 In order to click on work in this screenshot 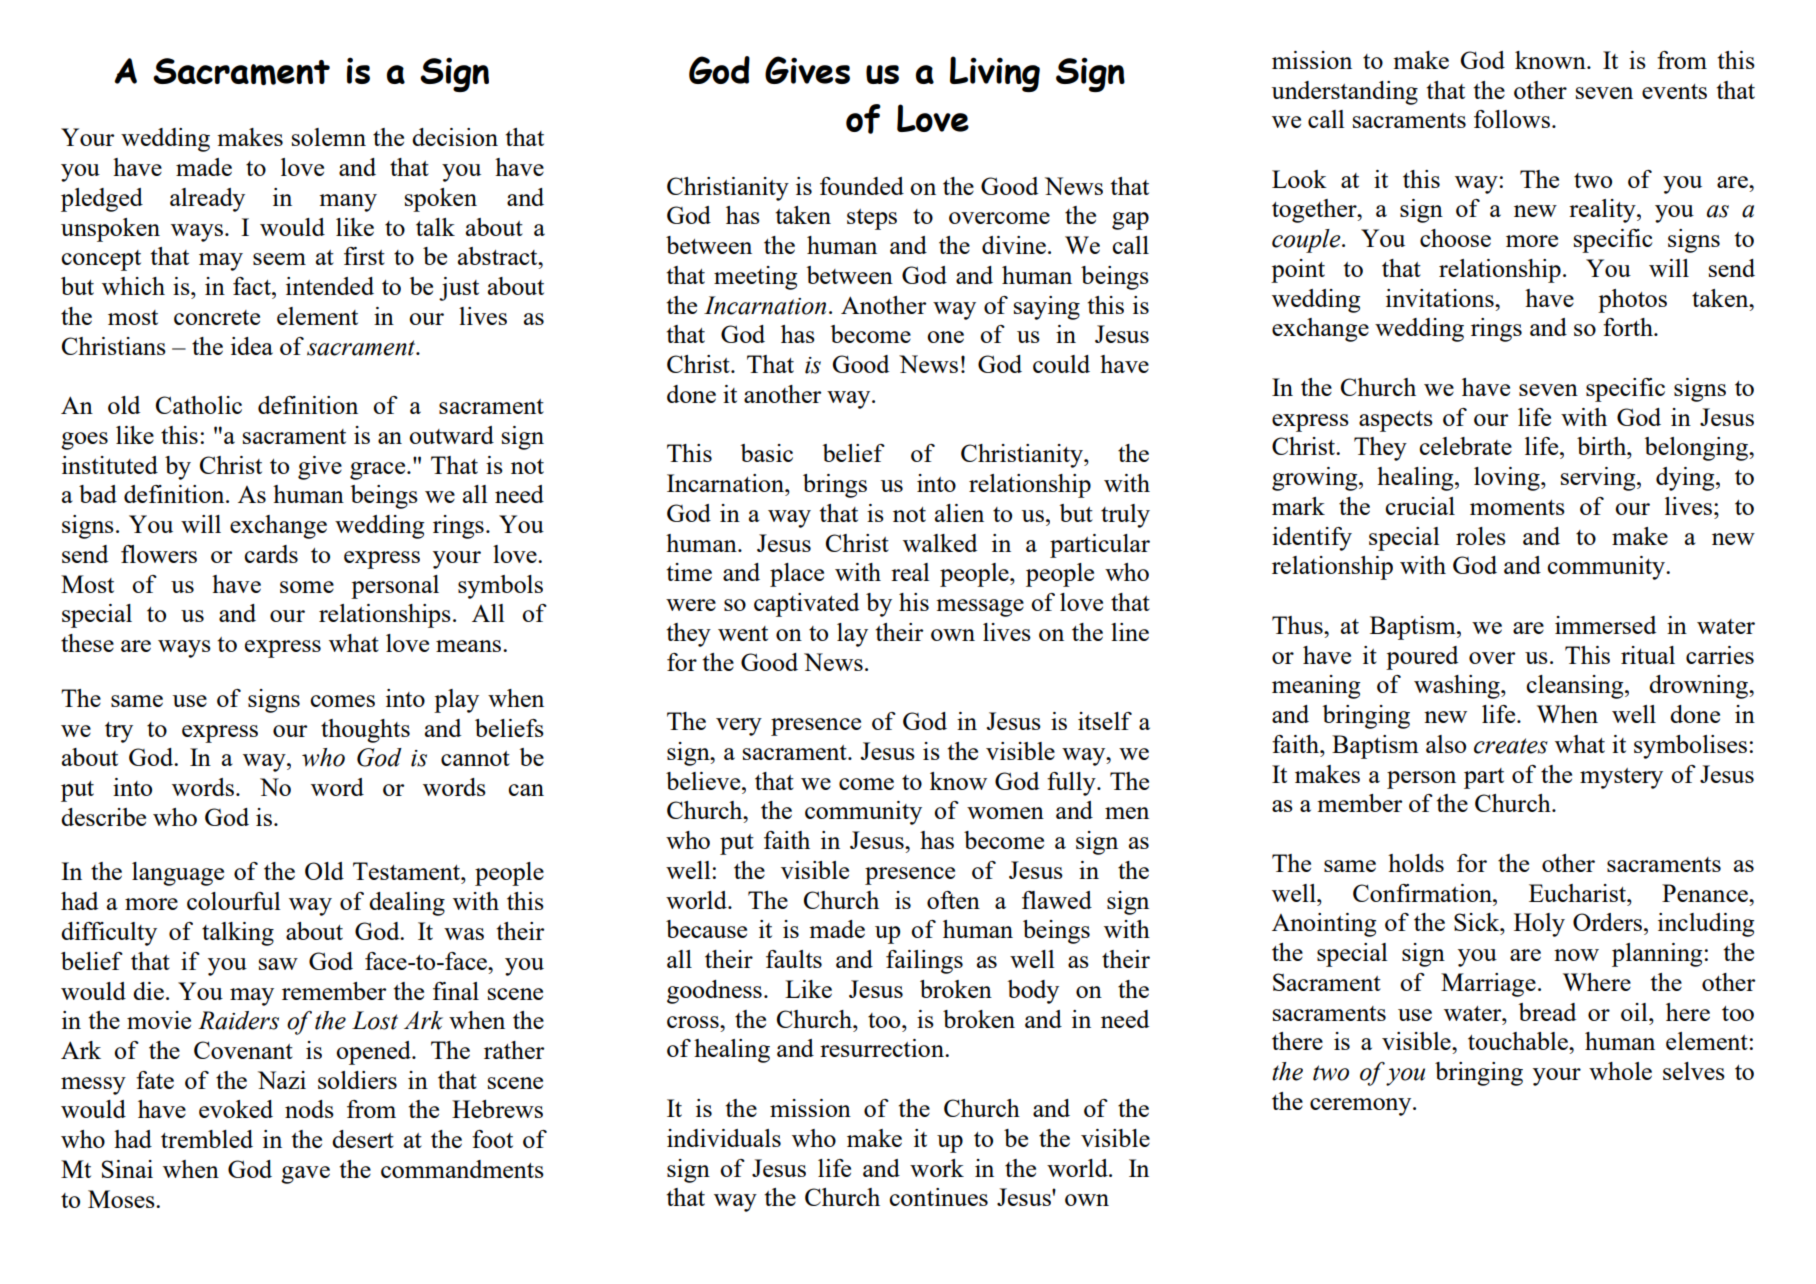, I will do `click(937, 1168)`.
